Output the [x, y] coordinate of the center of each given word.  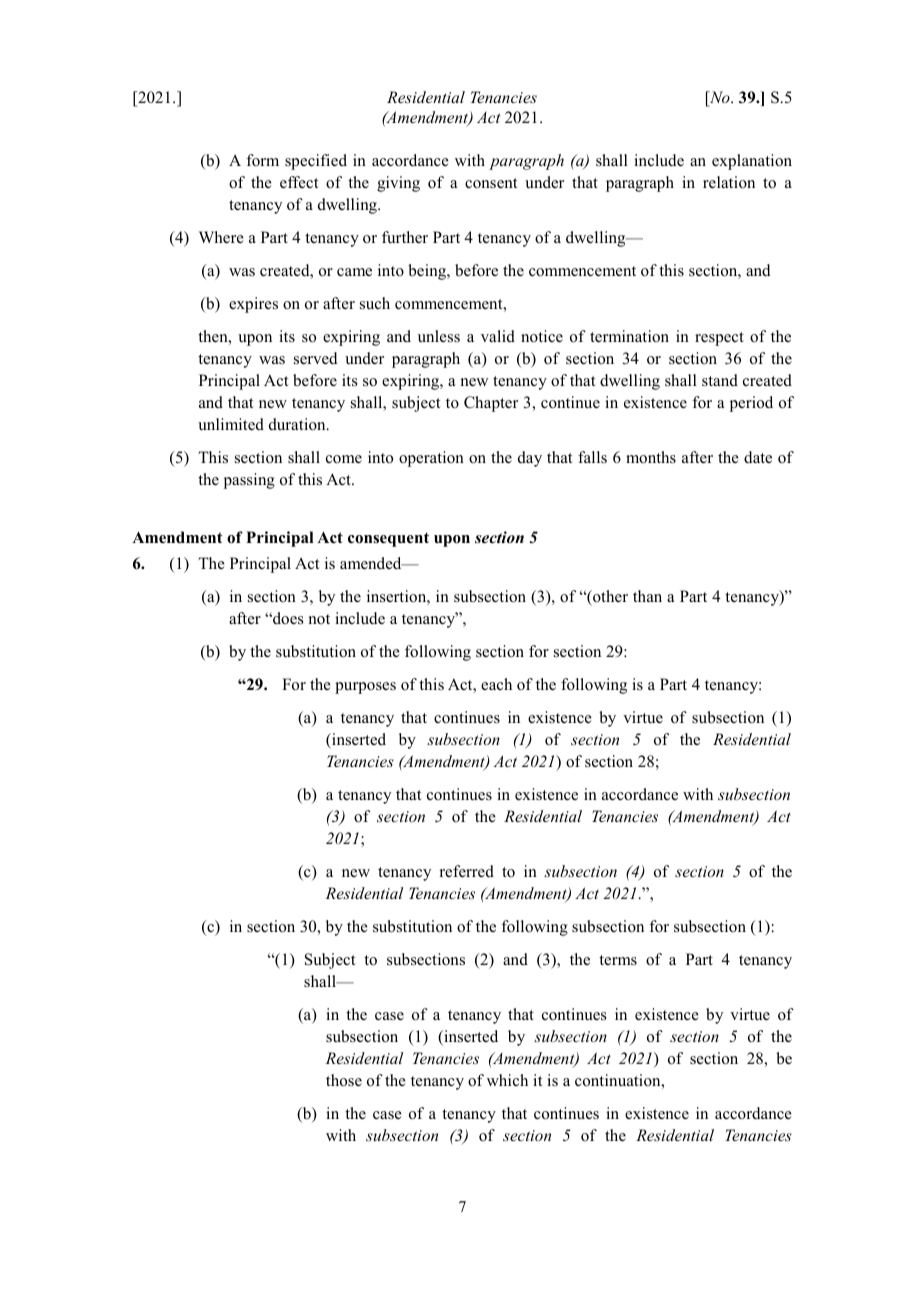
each [496, 684]
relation [729, 182]
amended [372, 563]
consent [491, 183]
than [647, 596]
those [344, 1080]
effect [299, 182]
